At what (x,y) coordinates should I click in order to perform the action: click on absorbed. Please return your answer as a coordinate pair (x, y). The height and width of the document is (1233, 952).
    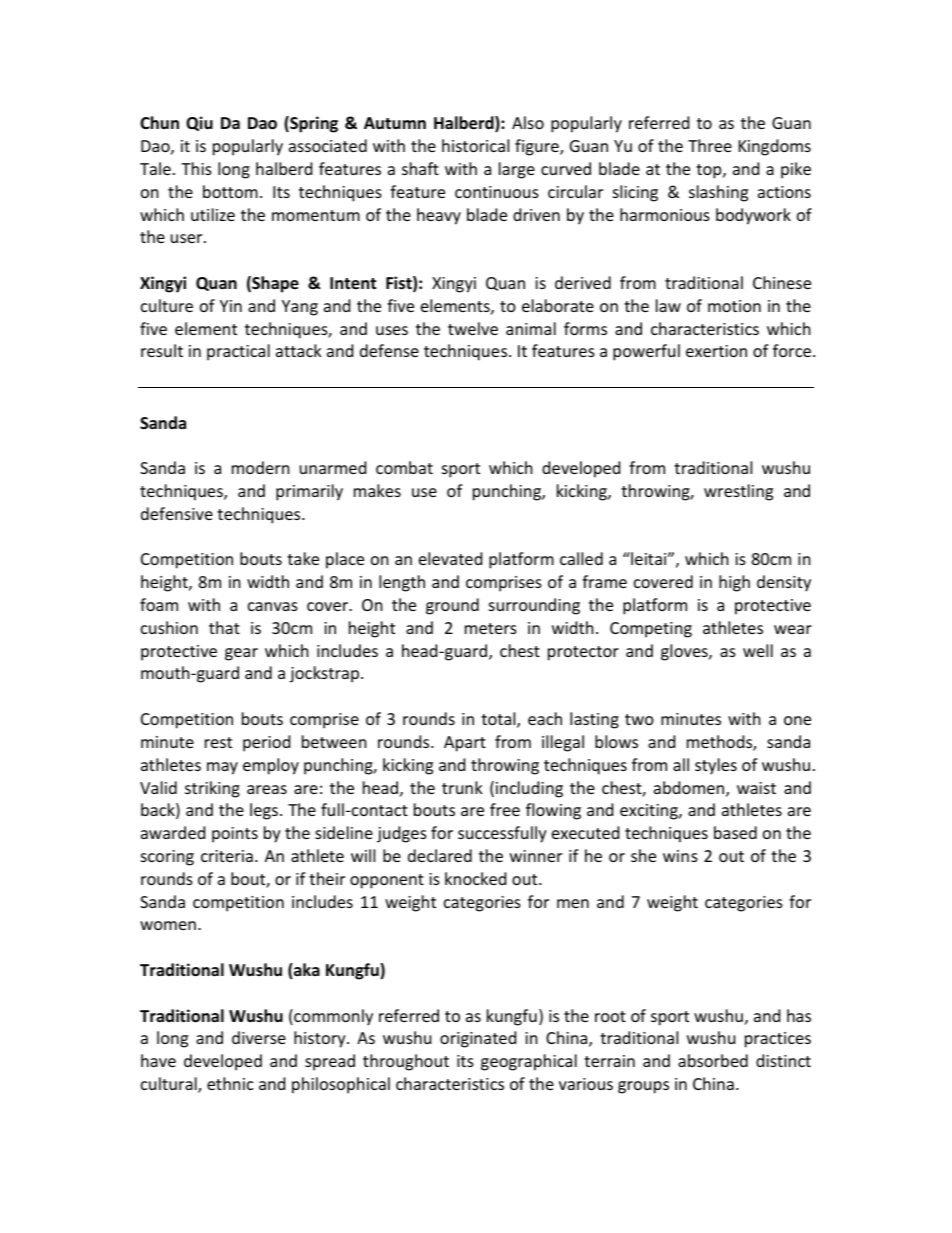
    Looking at the image, I should click on (713, 1060).
